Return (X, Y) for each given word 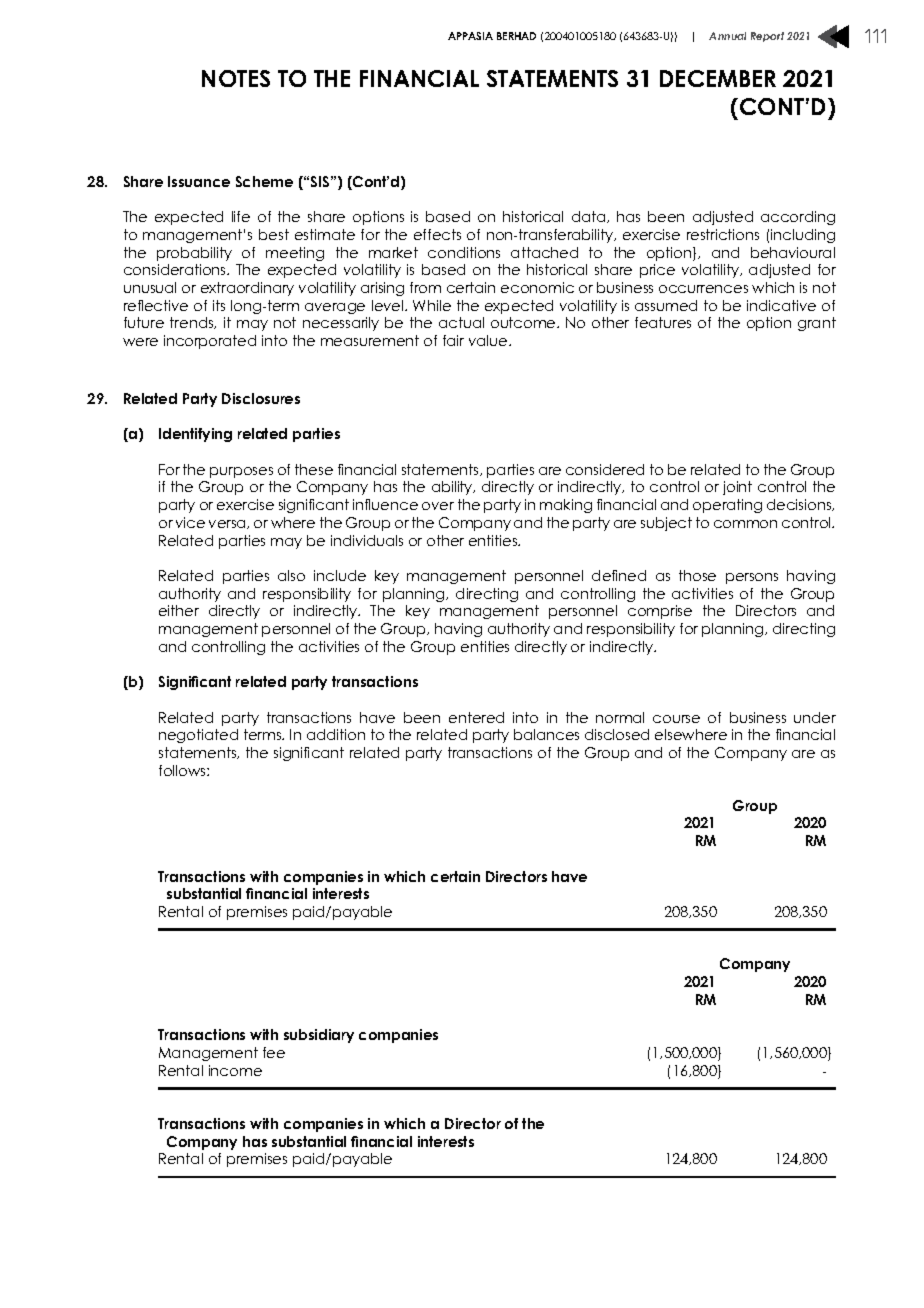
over (438, 506)
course (676, 719)
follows (183, 770)
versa (228, 524)
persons (752, 578)
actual (461, 322)
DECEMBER (718, 78)
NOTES (236, 78)
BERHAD (516, 36)
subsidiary (319, 1036)
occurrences (703, 289)
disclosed (617, 734)
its (219, 305)
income (235, 1070)
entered (476, 717)
